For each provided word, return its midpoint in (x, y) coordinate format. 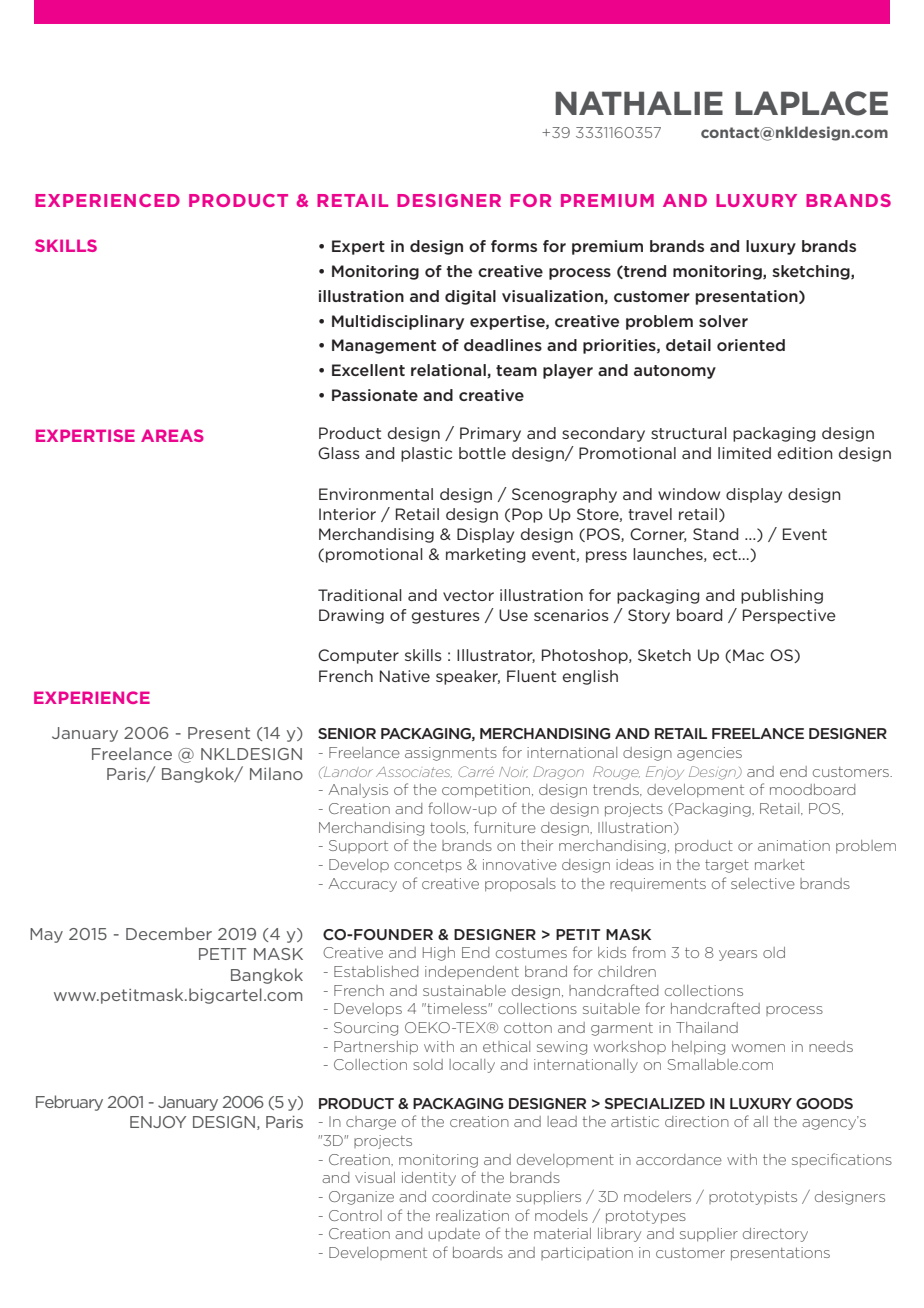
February (69, 1103)
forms (514, 246)
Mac (748, 655)
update (454, 1234)
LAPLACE (811, 103)
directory (775, 1235)
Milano (276, 773)
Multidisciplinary (398, 322)
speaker (468, 677)
